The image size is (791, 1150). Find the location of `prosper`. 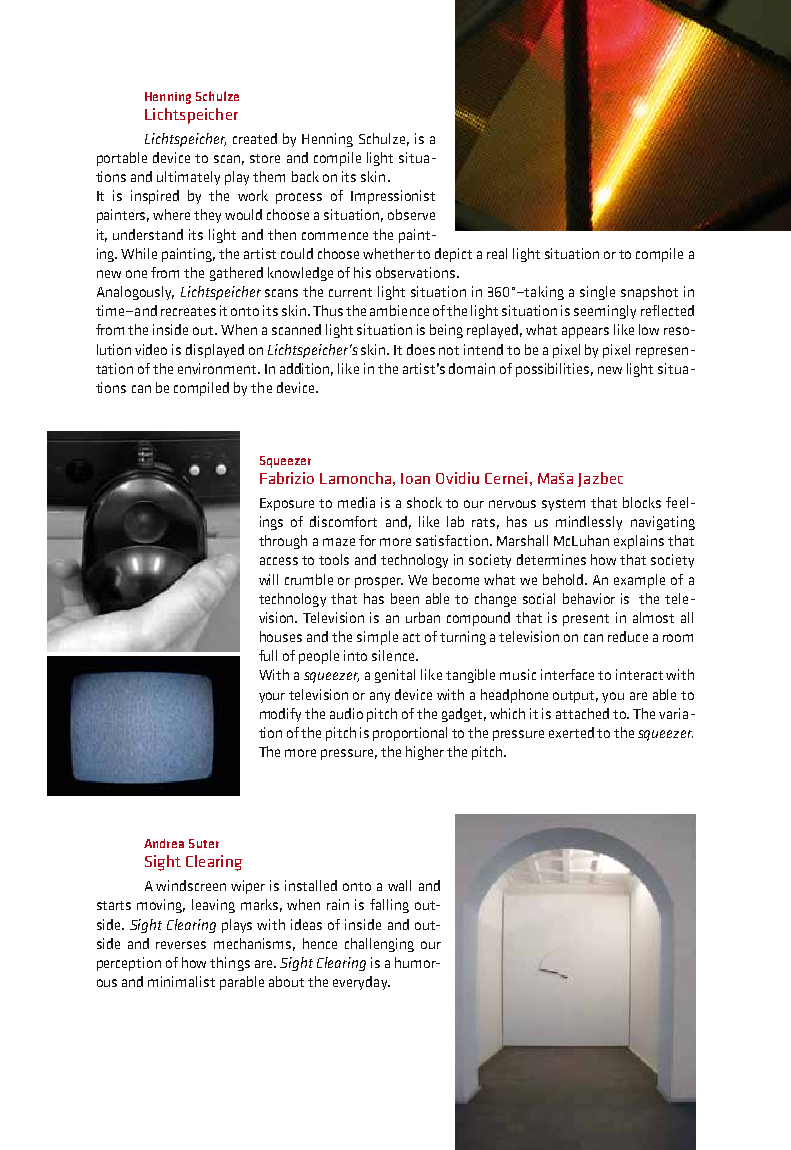

prosper is located at coordinates (379, 582).
